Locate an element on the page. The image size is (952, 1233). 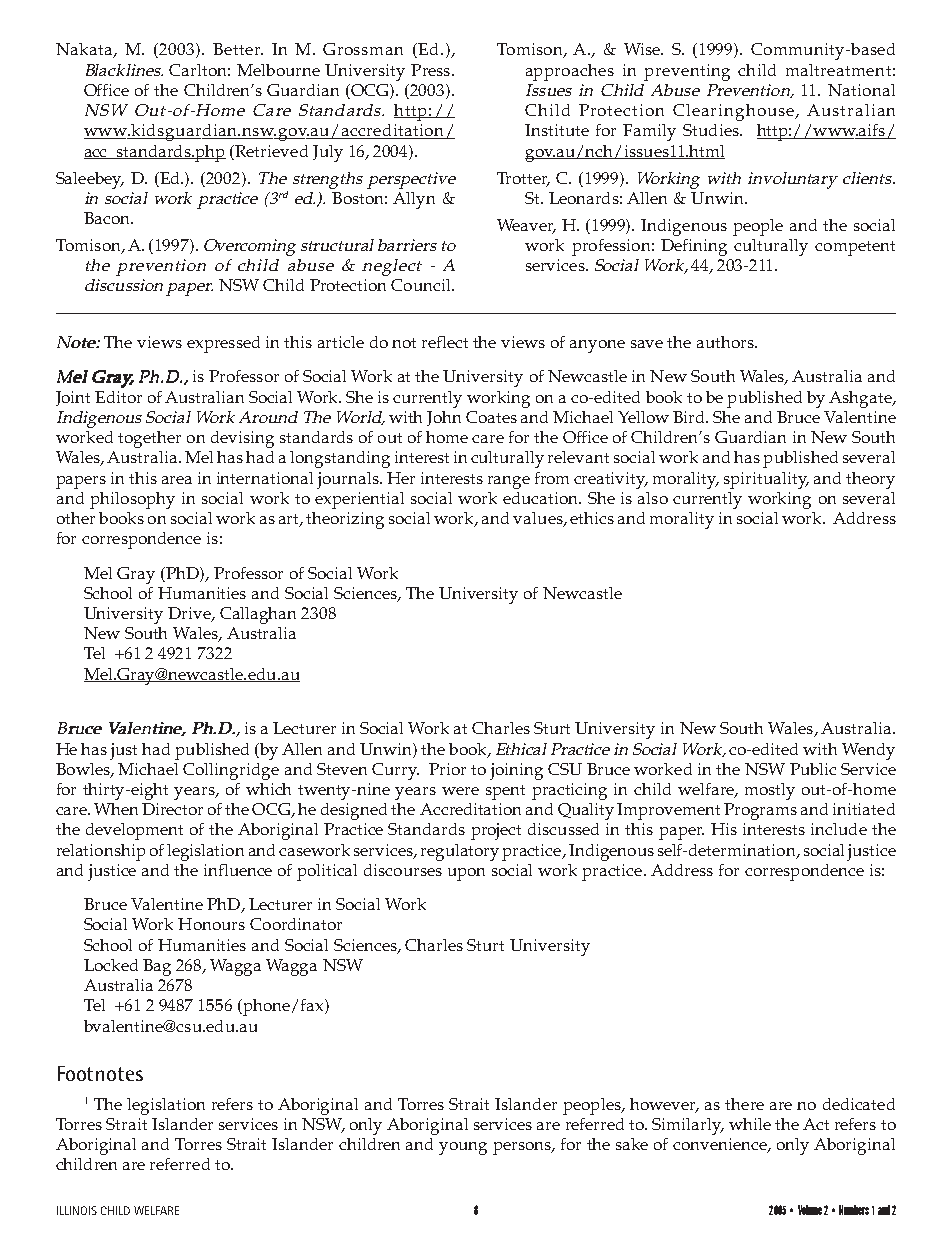
Programs is located at coordinates (760, 811).
